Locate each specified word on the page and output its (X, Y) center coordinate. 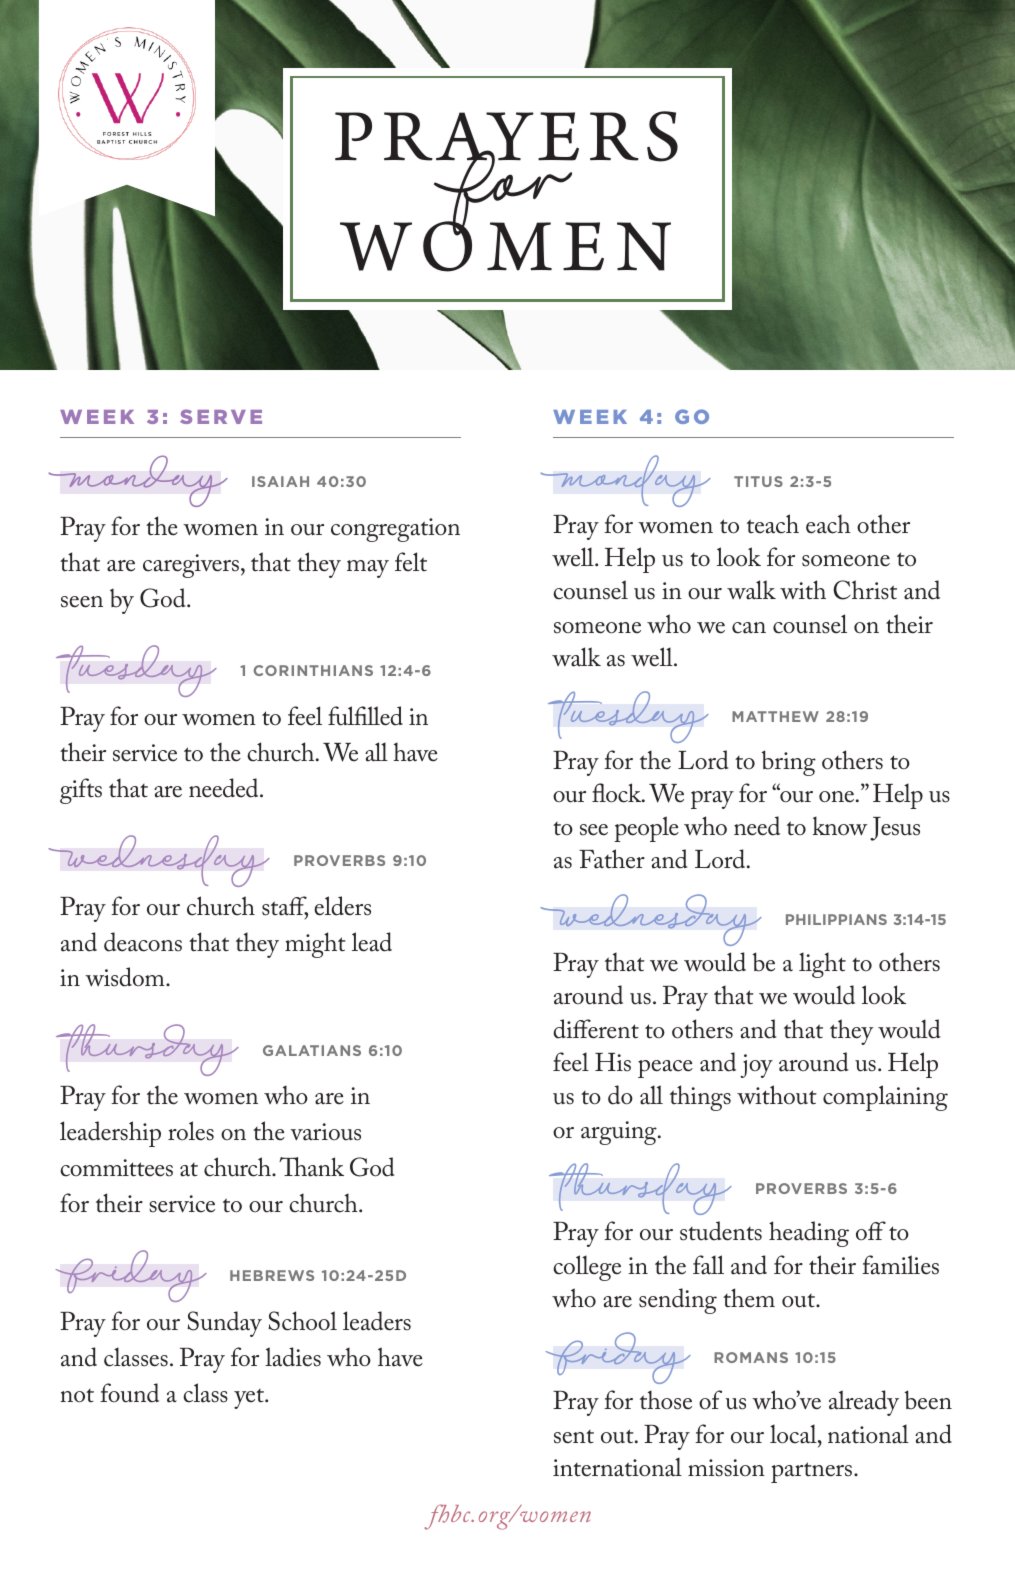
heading (809, 1234)
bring (788, 763)
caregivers (191, 566)
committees (116, 1168)
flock (618, 793)
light (822, 965)
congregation (395, 530)
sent (574, 1437)
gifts (81, 791)
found (129, 1393)
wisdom (126, 977)
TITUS (758, 481)
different (596, 1029)
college (587, 1268)
